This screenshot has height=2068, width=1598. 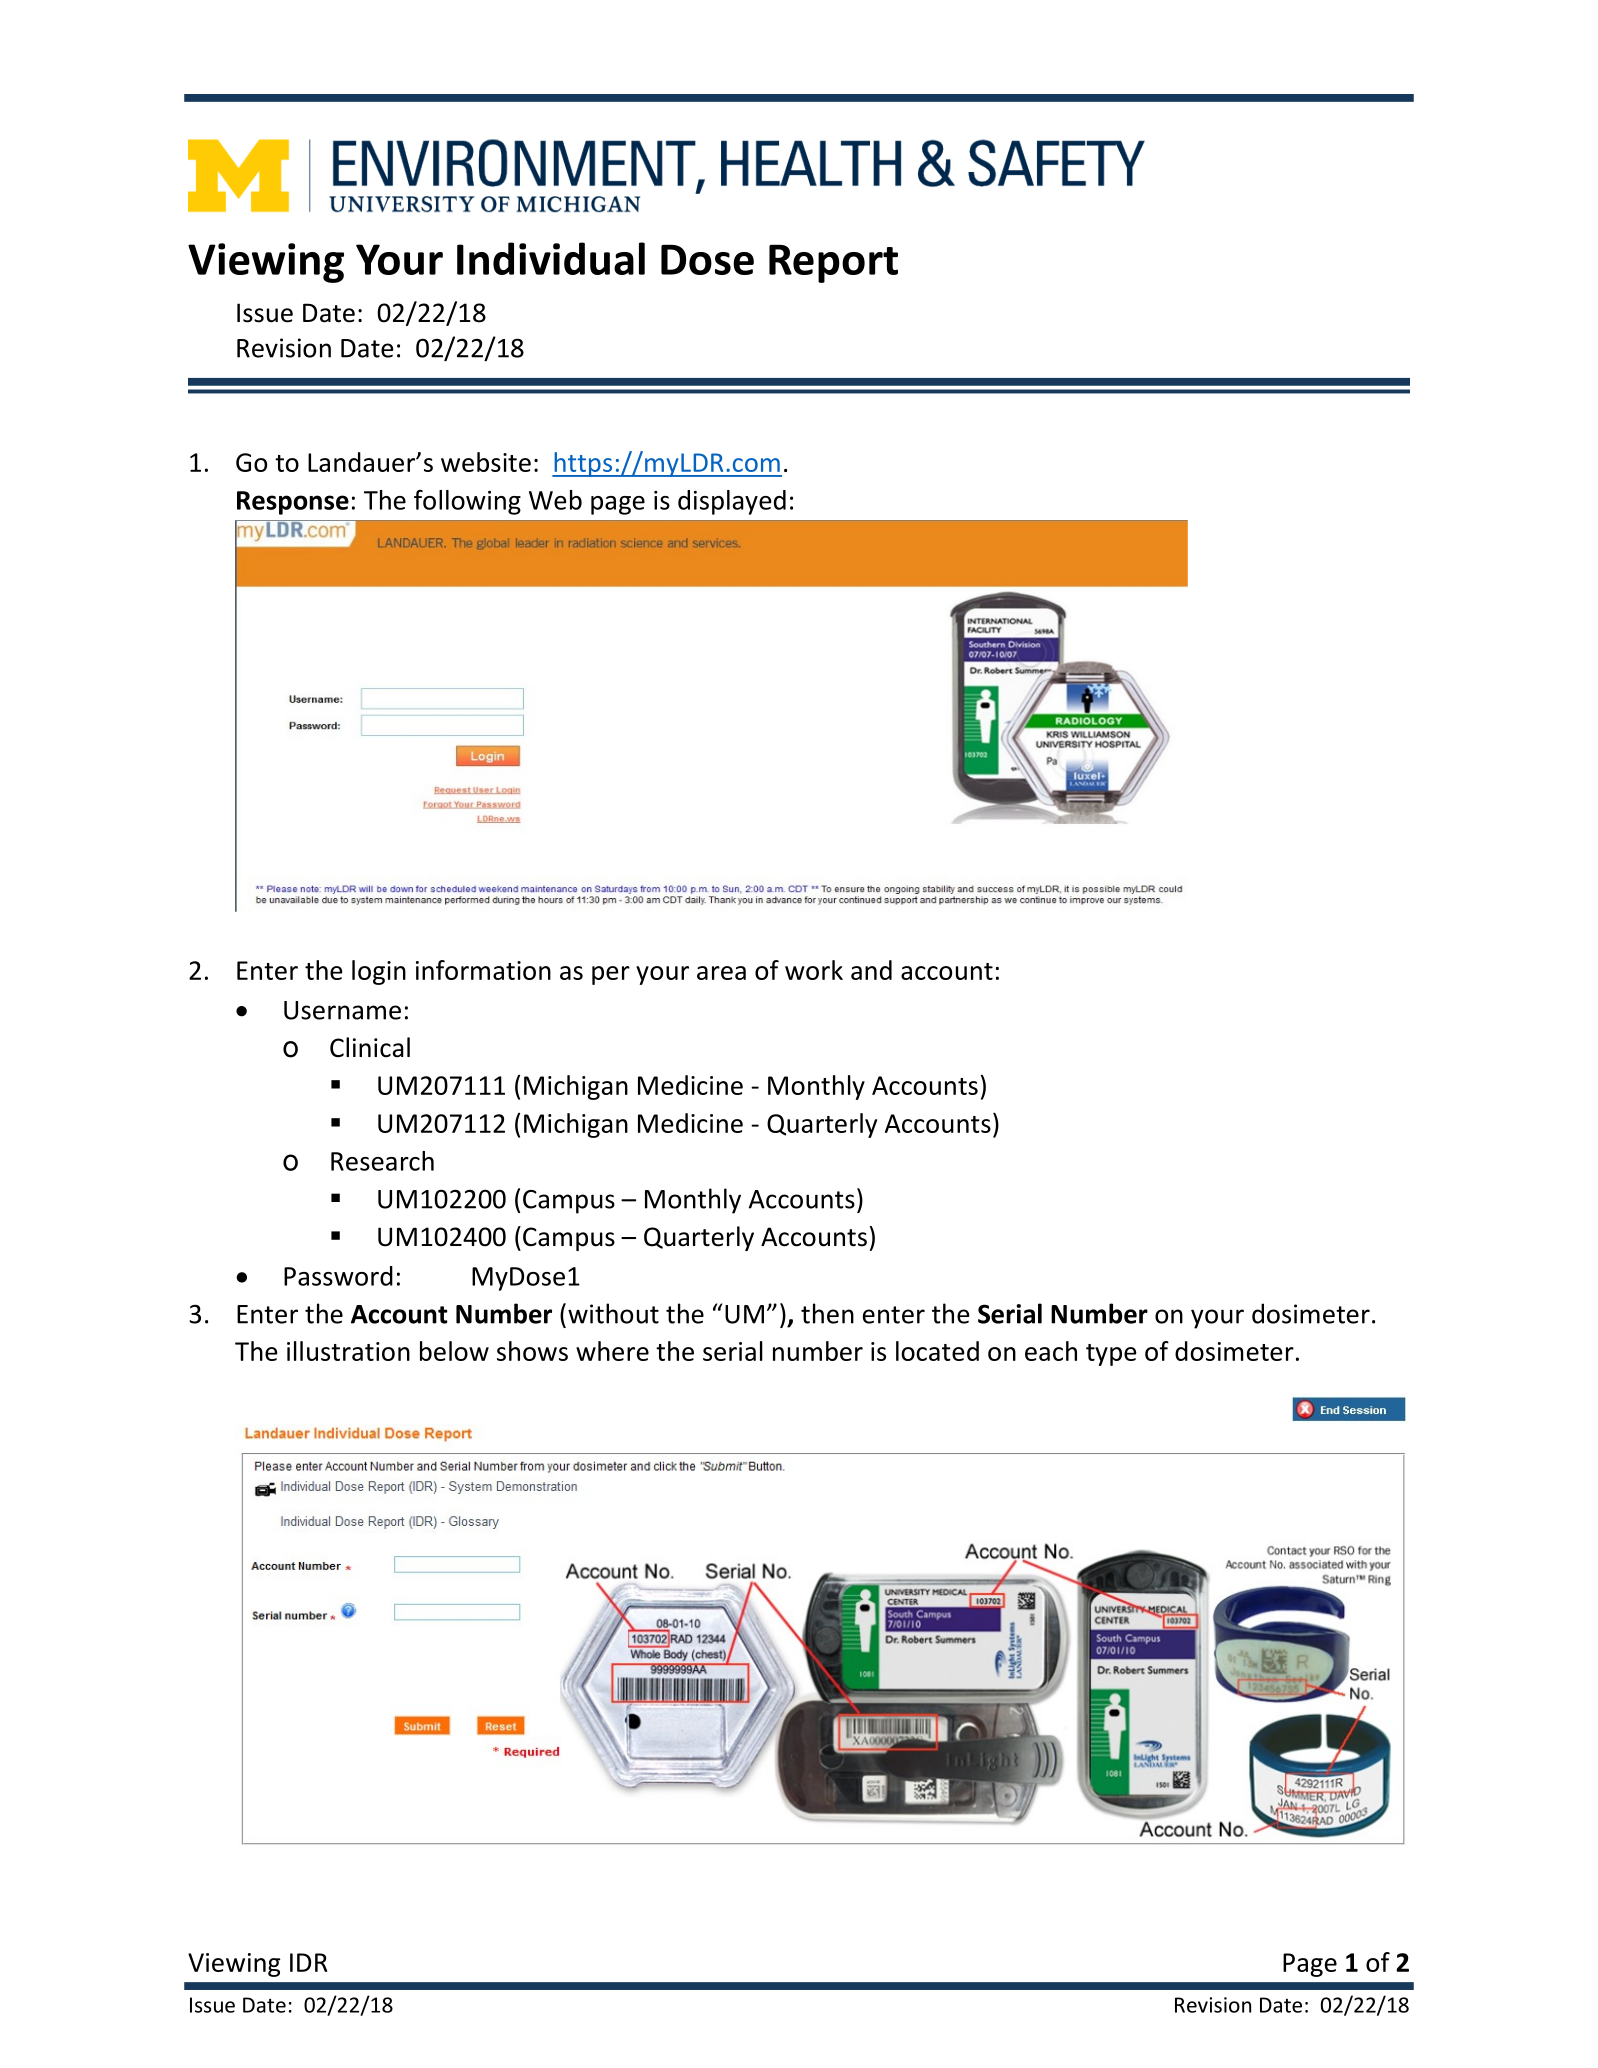 I want to click on area, so click(x=721, y=973).
